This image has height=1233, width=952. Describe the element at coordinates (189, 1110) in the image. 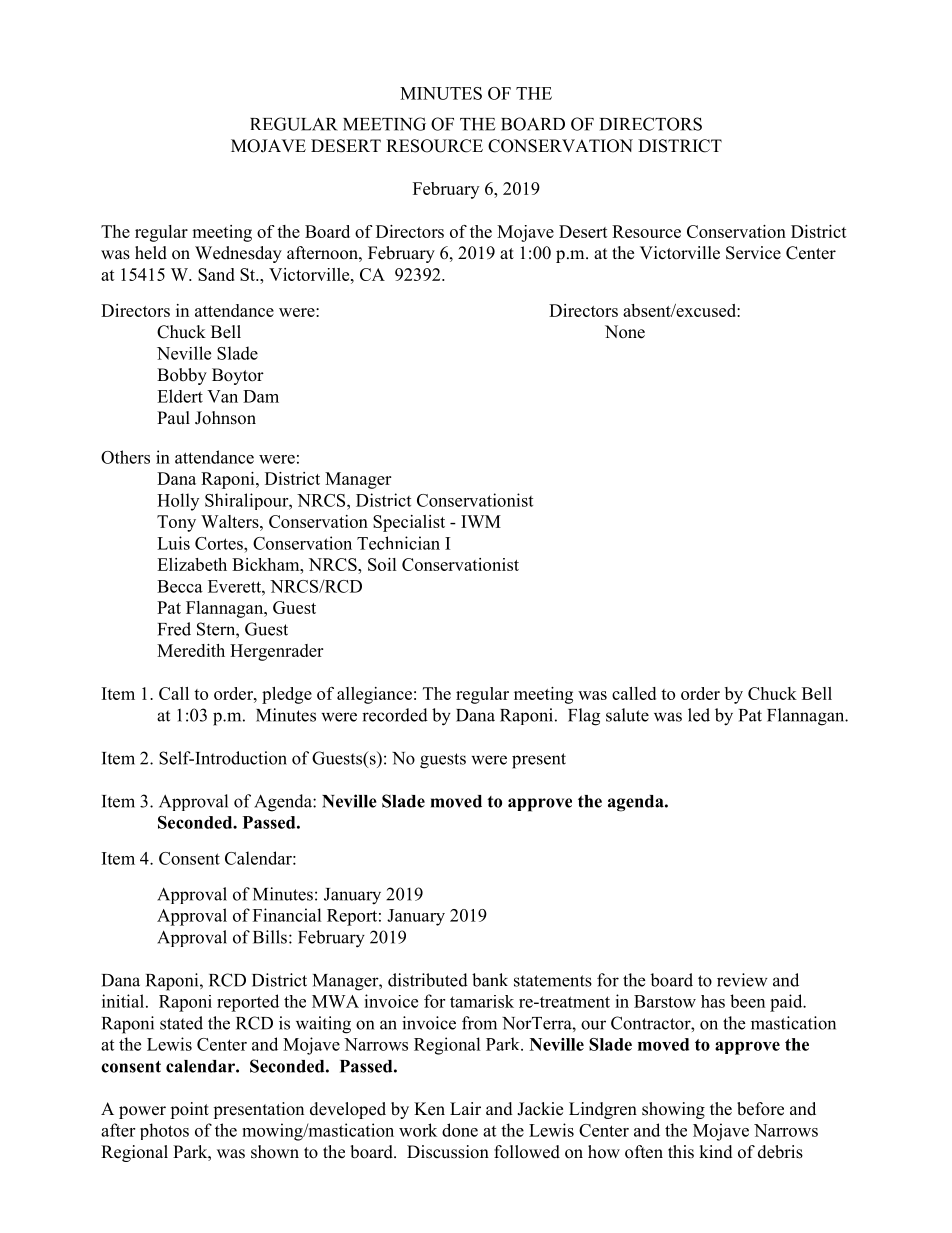

I see `point` at that location.
